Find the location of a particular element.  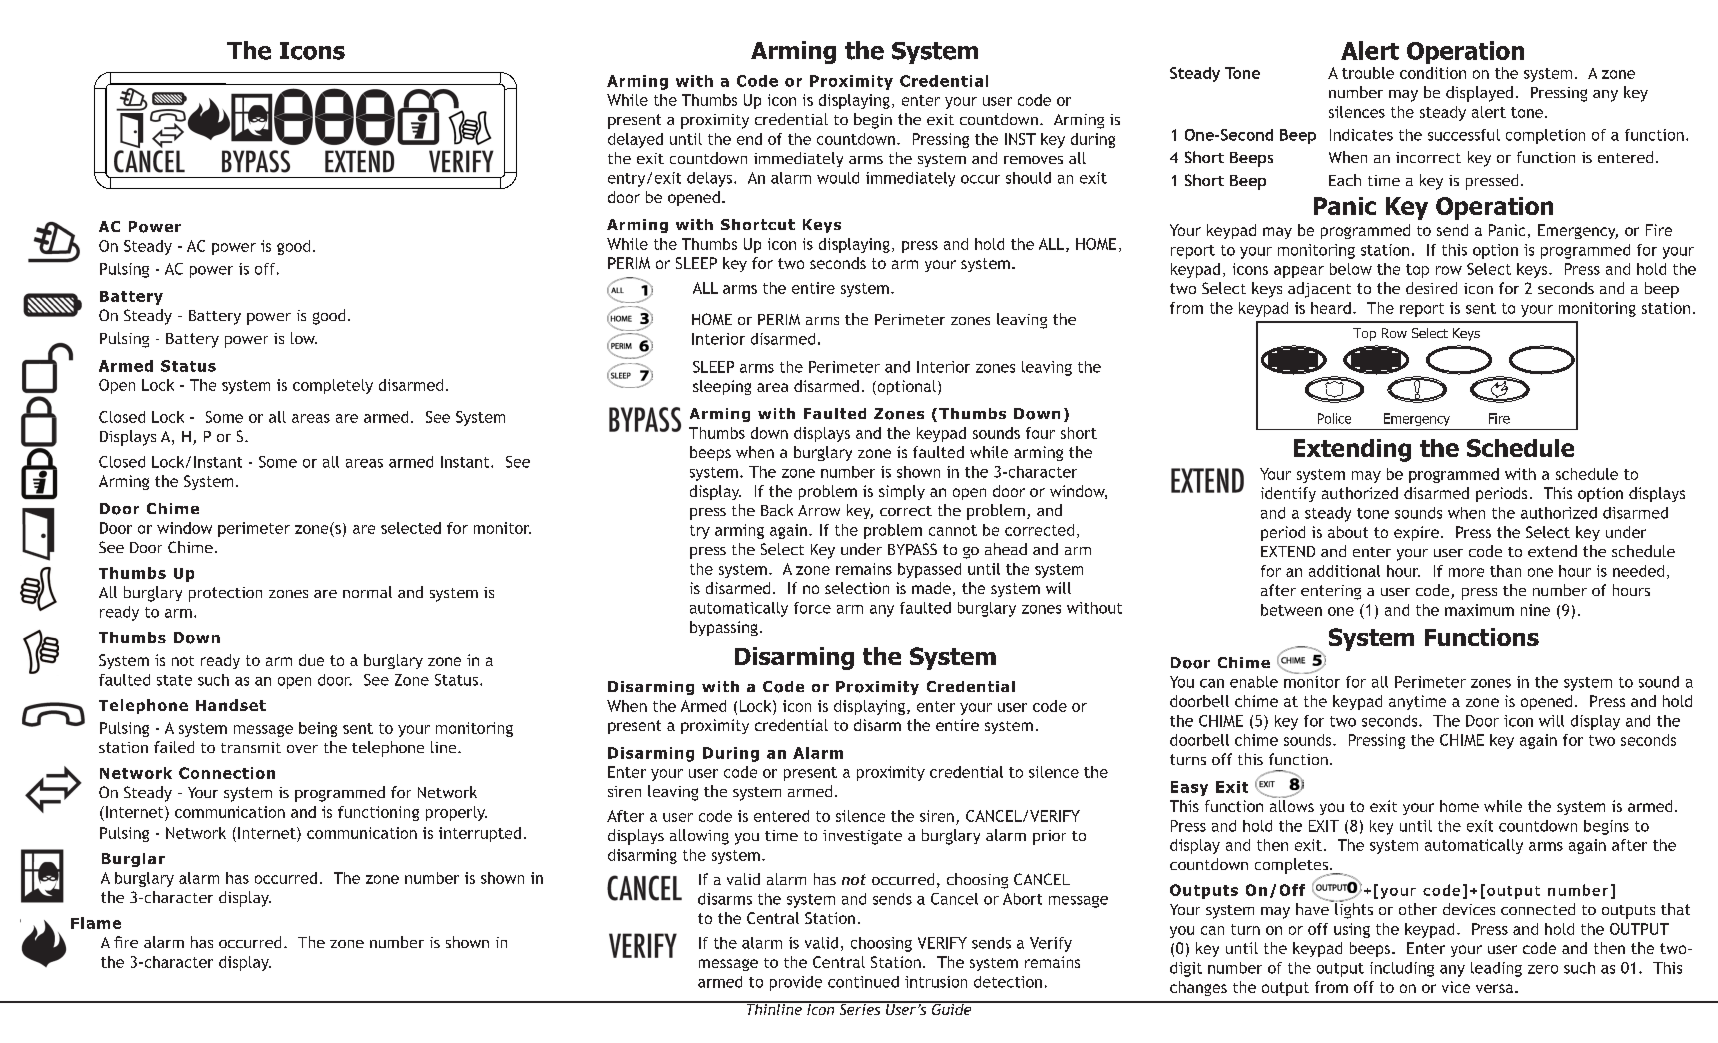

delayed is located at coordinates (635, 140).
